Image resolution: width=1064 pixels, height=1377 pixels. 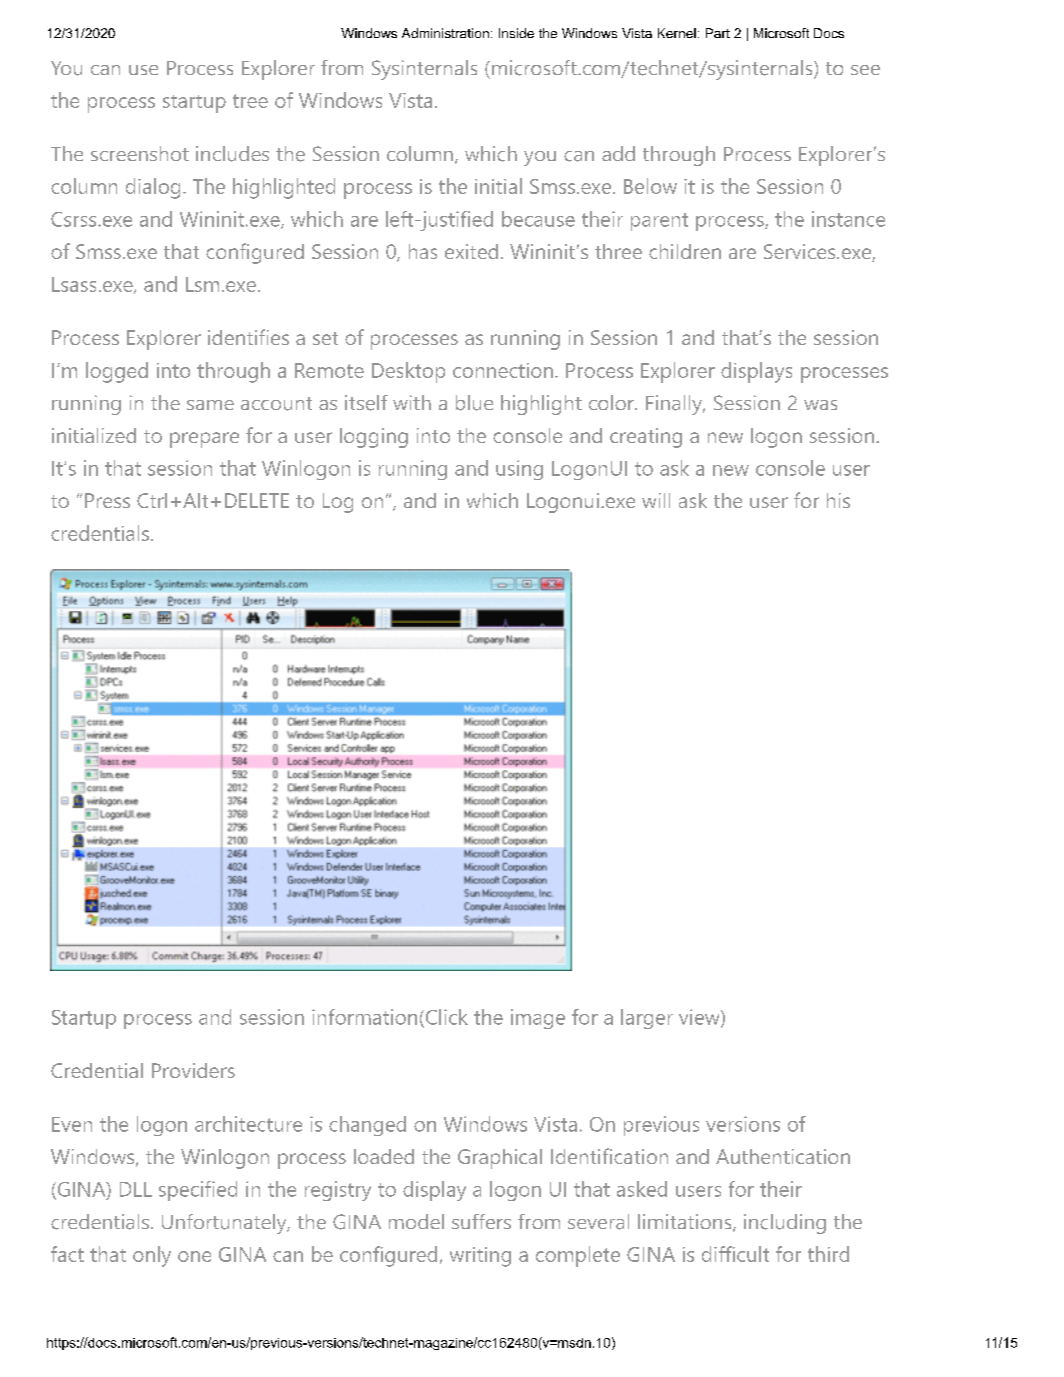 What do you see at coordinates (519, 470) in the document?
I see `using` at bounding box center [519, 470].
